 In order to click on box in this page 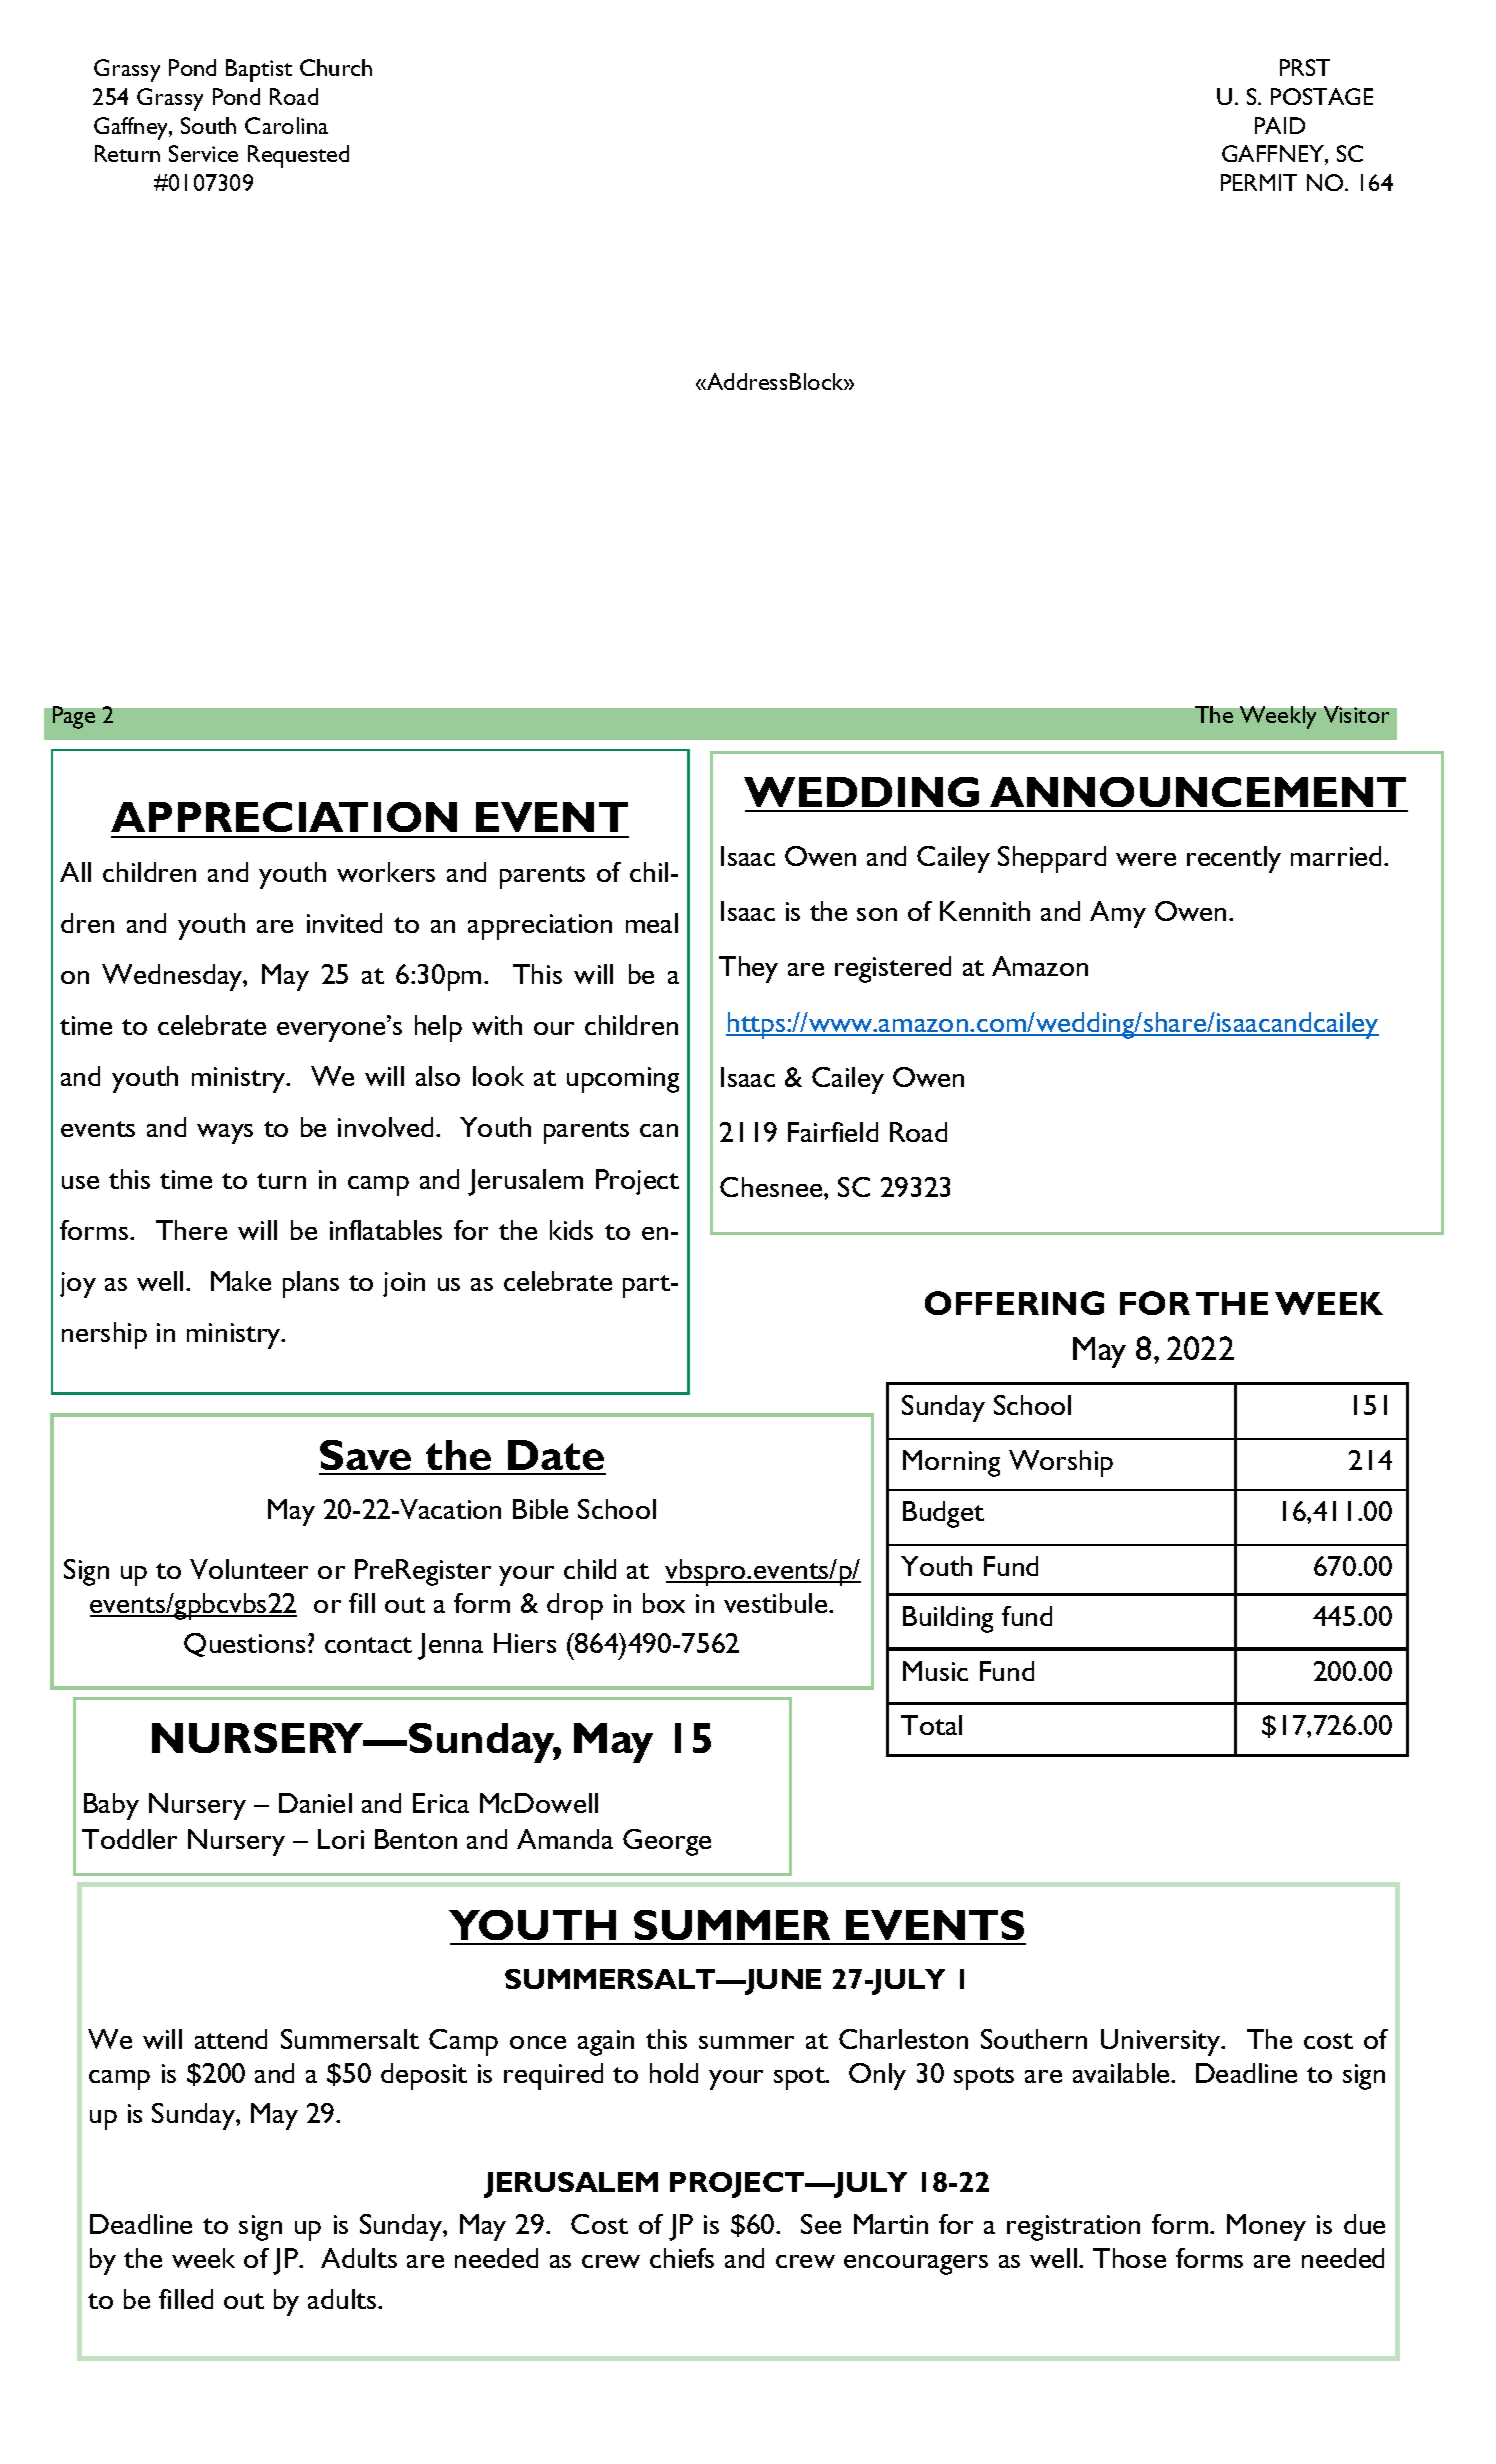, I will do `click(664, 1603)`.
